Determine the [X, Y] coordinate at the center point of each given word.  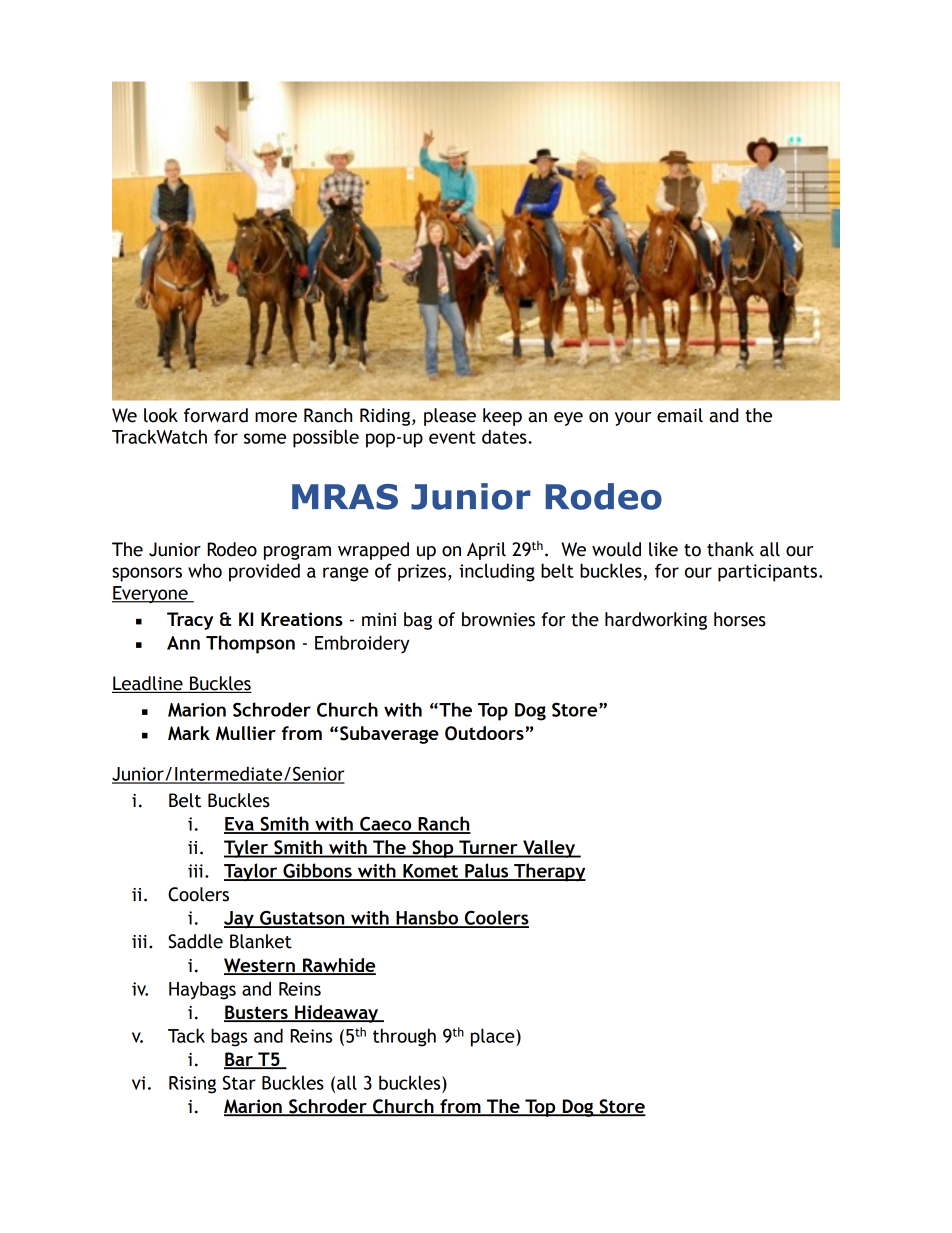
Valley [549, 849]
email [680, 415]
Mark [189, 733]
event [452, 437]
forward [216, 415]
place [494, 1037]
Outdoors [484, 733]
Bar [239, 1060]
